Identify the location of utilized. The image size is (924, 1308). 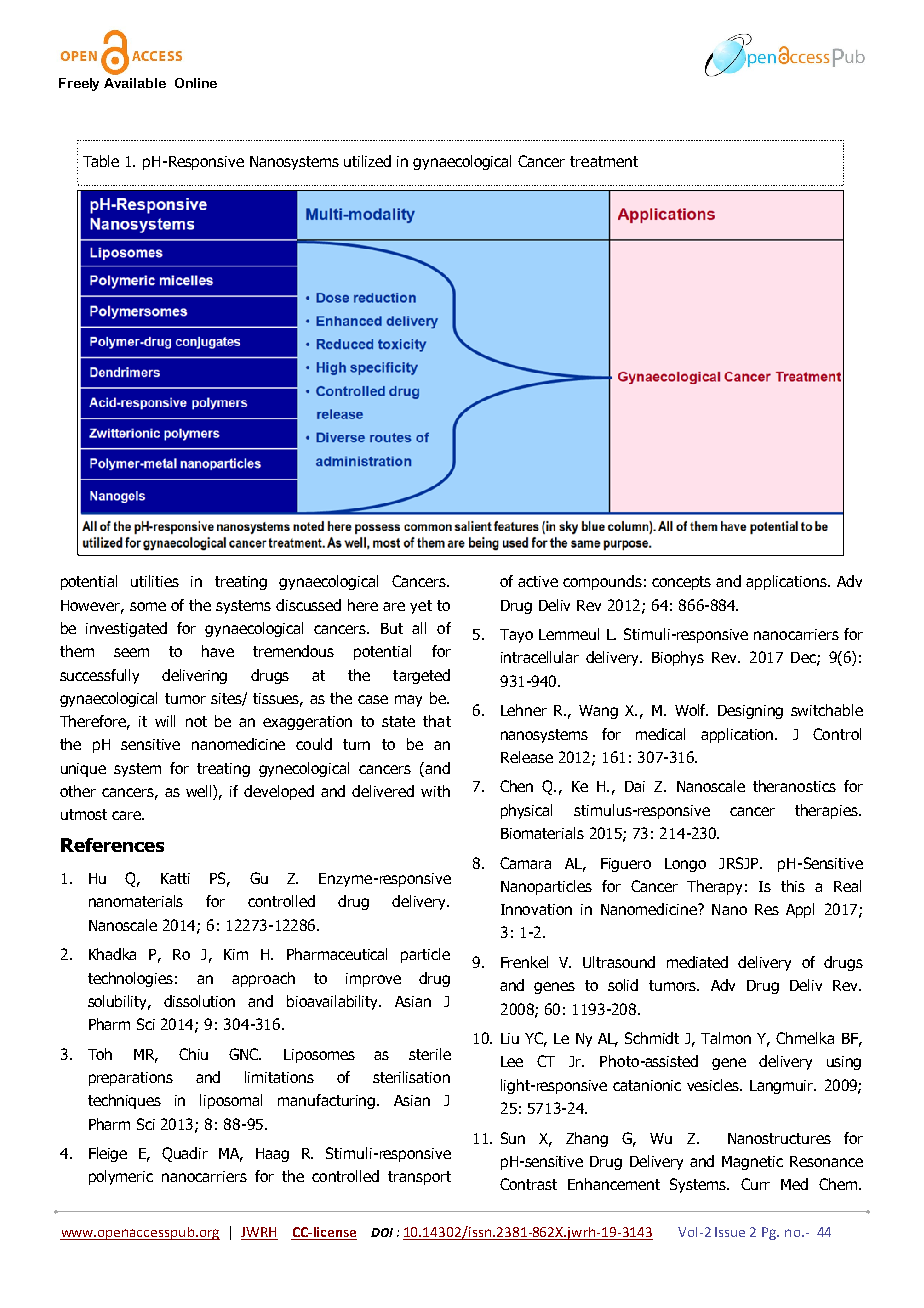
(367, 161).
